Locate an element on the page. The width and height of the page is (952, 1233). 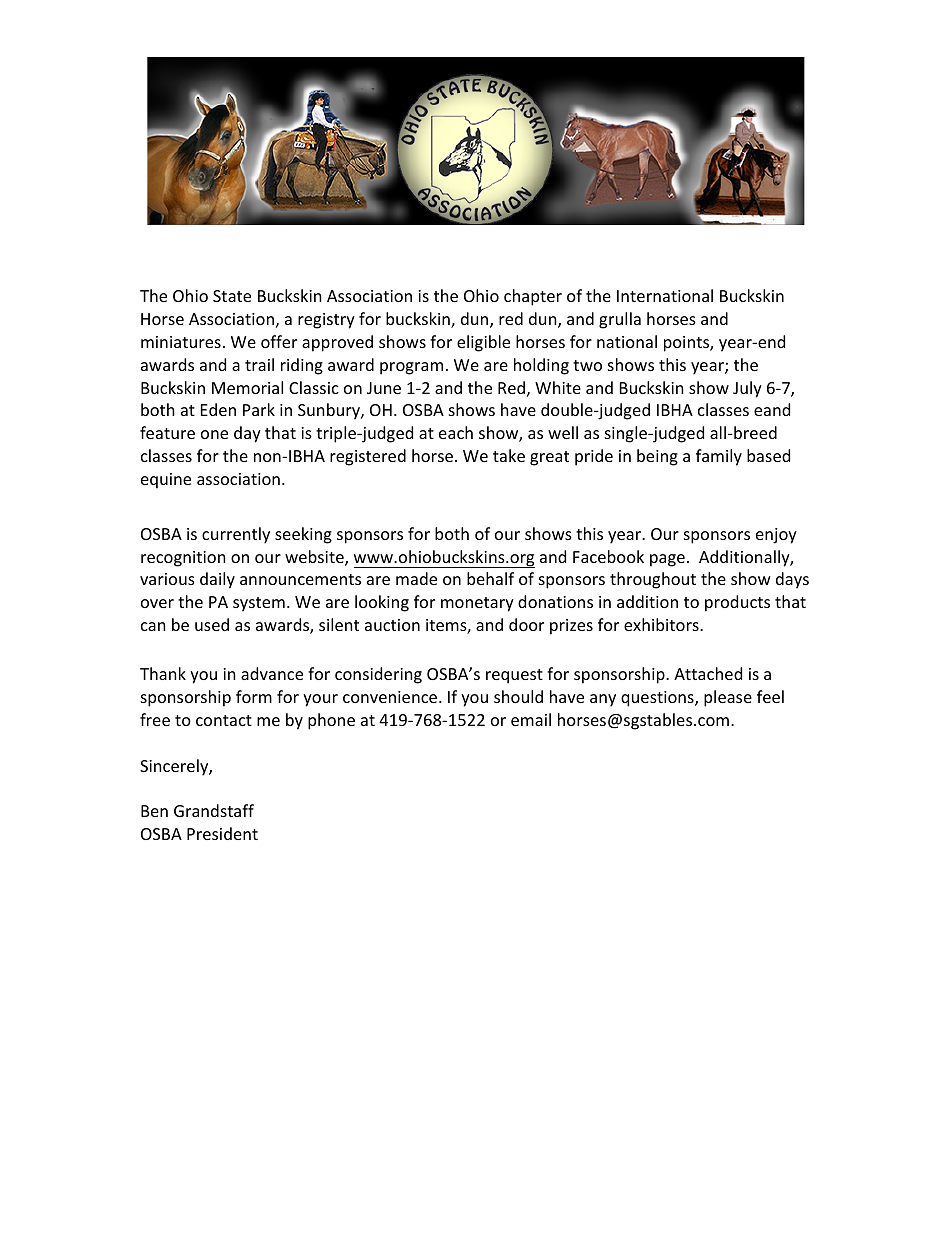
please is located at coordinates (728, 698).
